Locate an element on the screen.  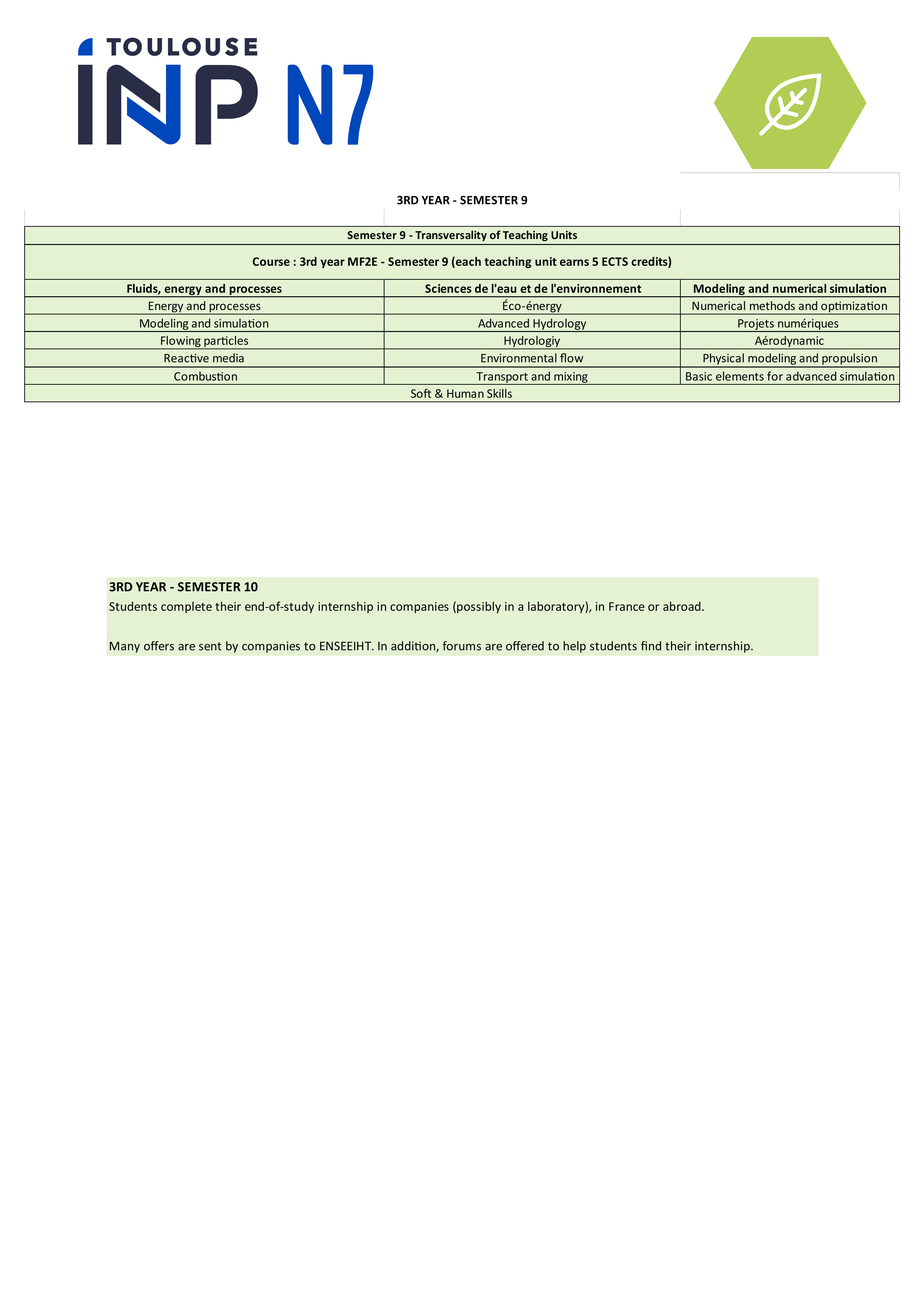
Human is located at coordinates (465, 393).
